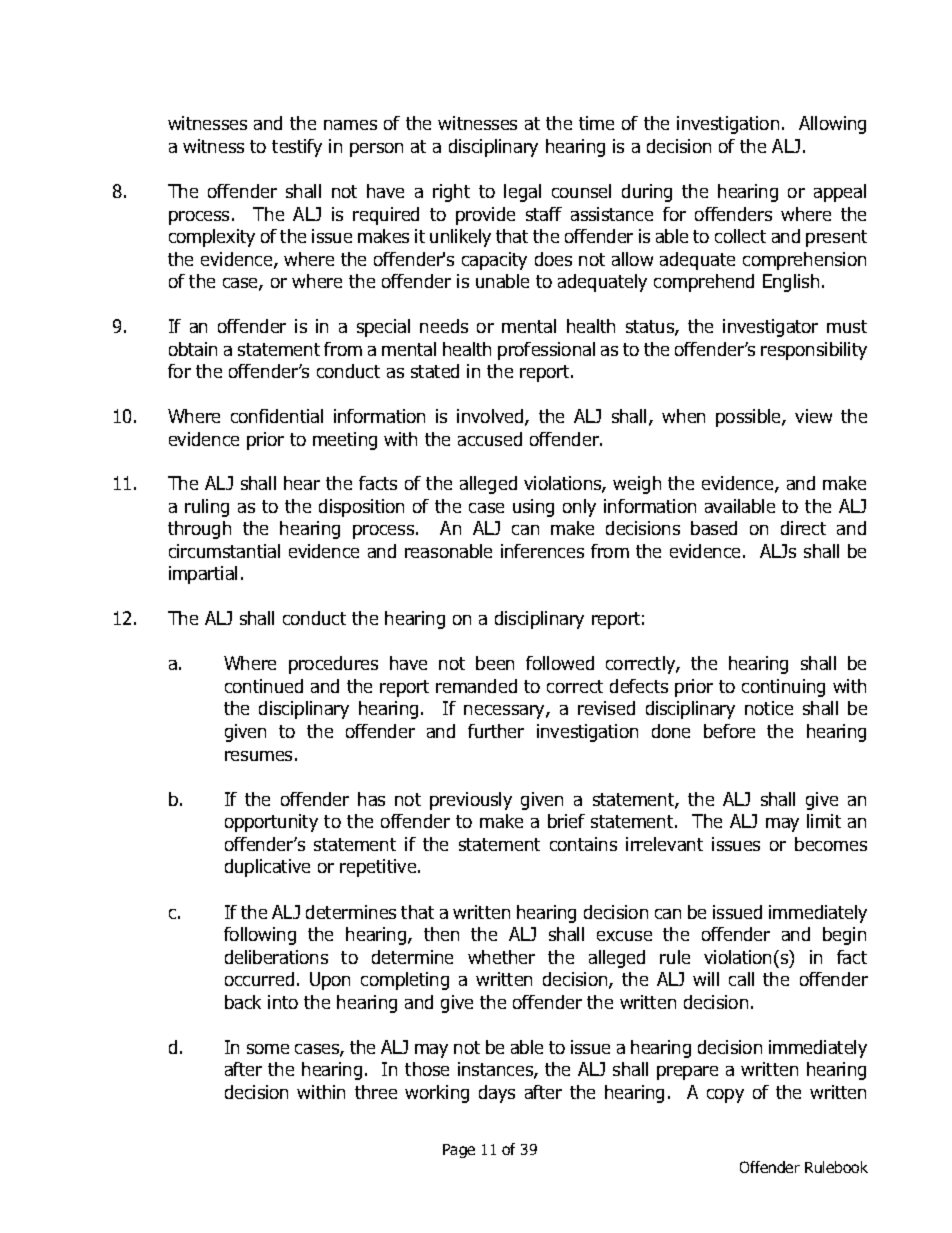 This page has height=1233, width=952. What do you see at coordinates (522, 193) in the page?
I see `legal` at bounding box center [522, 193].
